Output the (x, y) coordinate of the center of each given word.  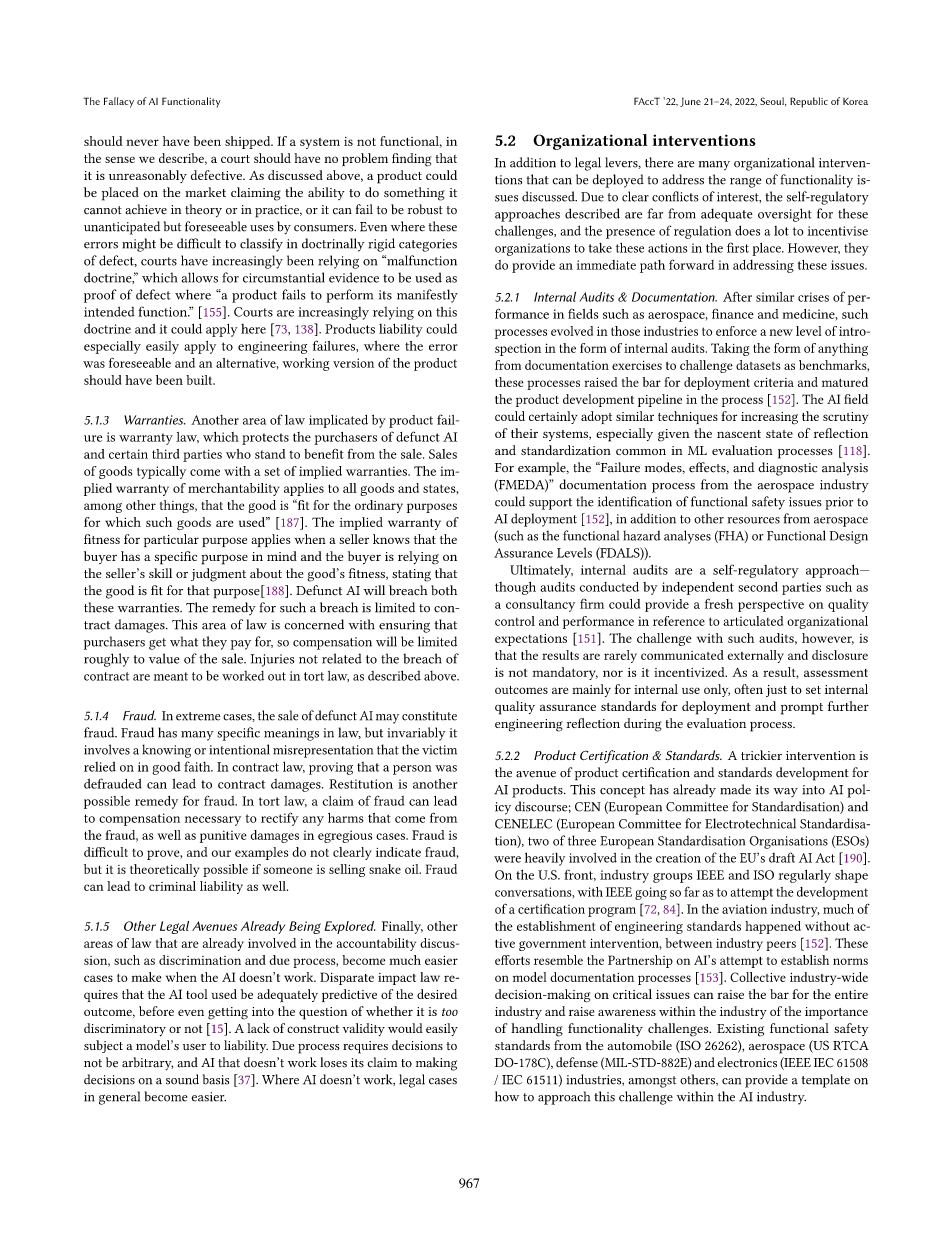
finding (411, 160)
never (142, 142)
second (758, 587)
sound (182, 1079)
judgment (218, 575)
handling (537, 1030)
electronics (747, 1062)
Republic (809, 102)
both (444, 590)
